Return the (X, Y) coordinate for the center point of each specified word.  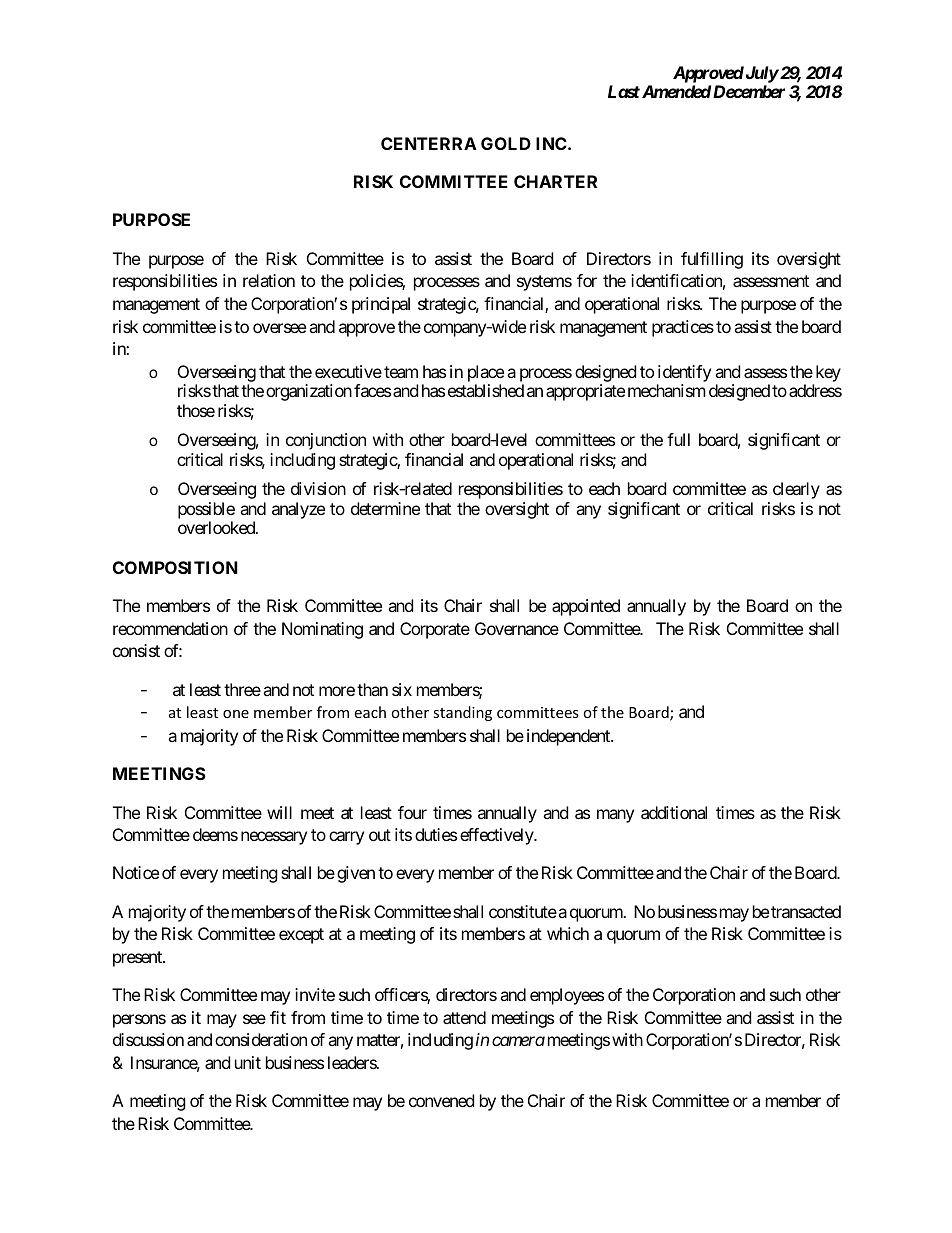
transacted (806, 911)
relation (269, 280)
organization (309, 392)
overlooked (217, 527)
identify (684, 373)
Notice (136, 872)
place (486, 373)
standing (462, 713)
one (236, 714)
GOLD (506, 143)
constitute (523, 911)
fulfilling (712, 260)
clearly (796, 490)
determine (385, 508)
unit (248, 1062)
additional (674, 812)
